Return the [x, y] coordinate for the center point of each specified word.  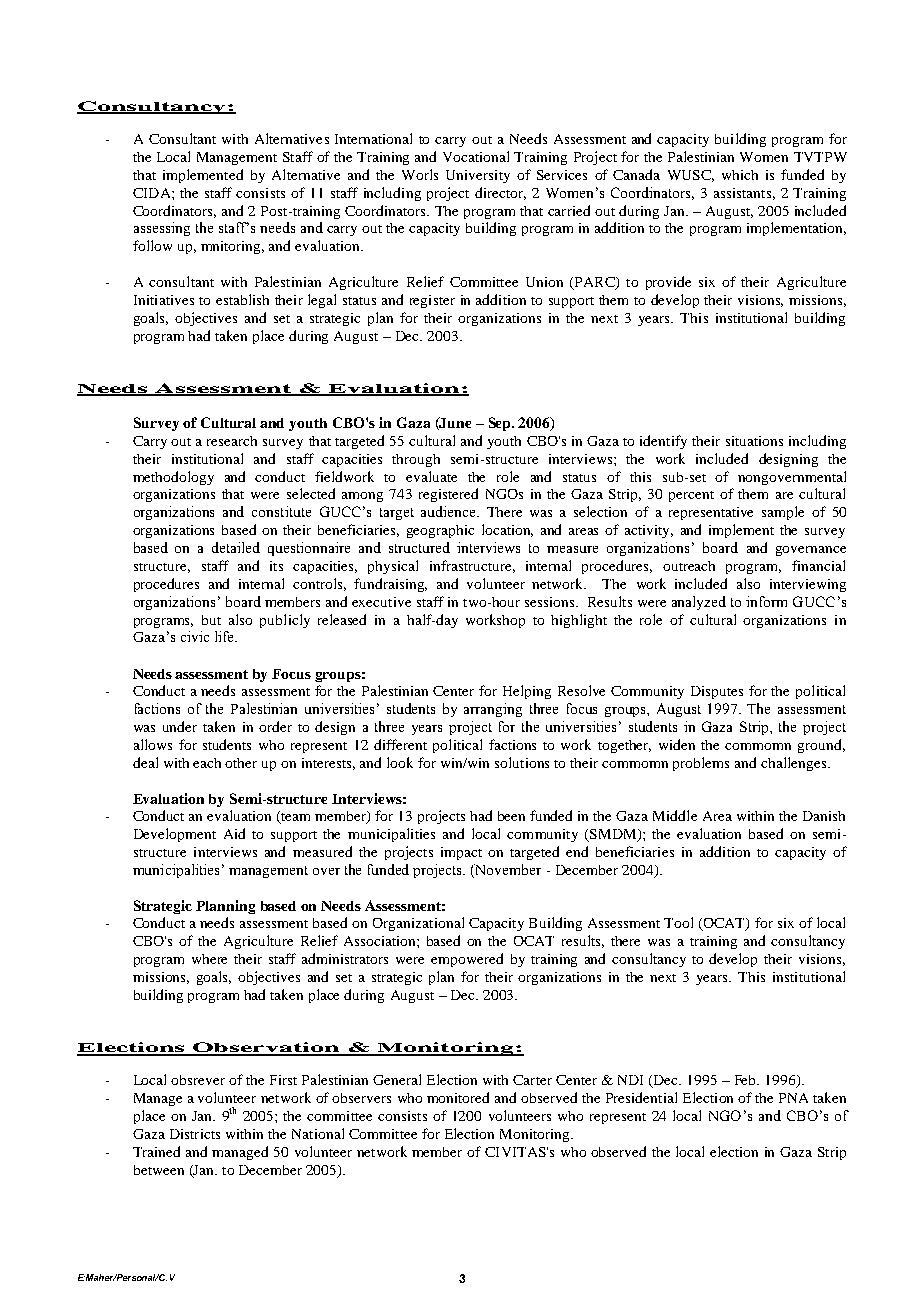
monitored [458, 1097]
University [478, 176]
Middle [675, 815]
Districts [195, 1134]
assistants [742, 193]
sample [783, 513]
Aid [234, 833]
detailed [236, 547]
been [511, 816]
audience [449, 511]
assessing [162, 229]
